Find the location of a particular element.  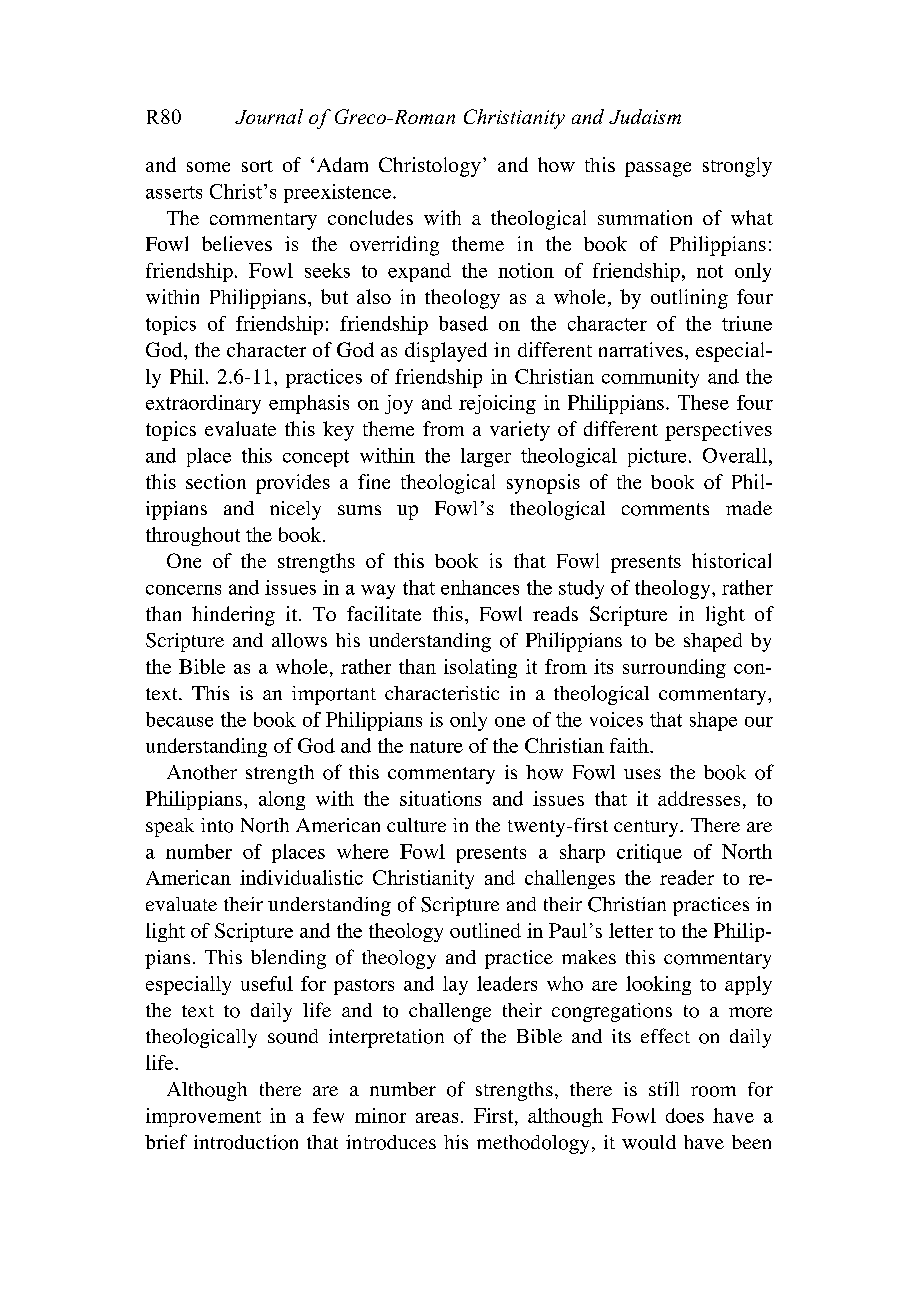

improvement is located at coordinates (203, 1117).
